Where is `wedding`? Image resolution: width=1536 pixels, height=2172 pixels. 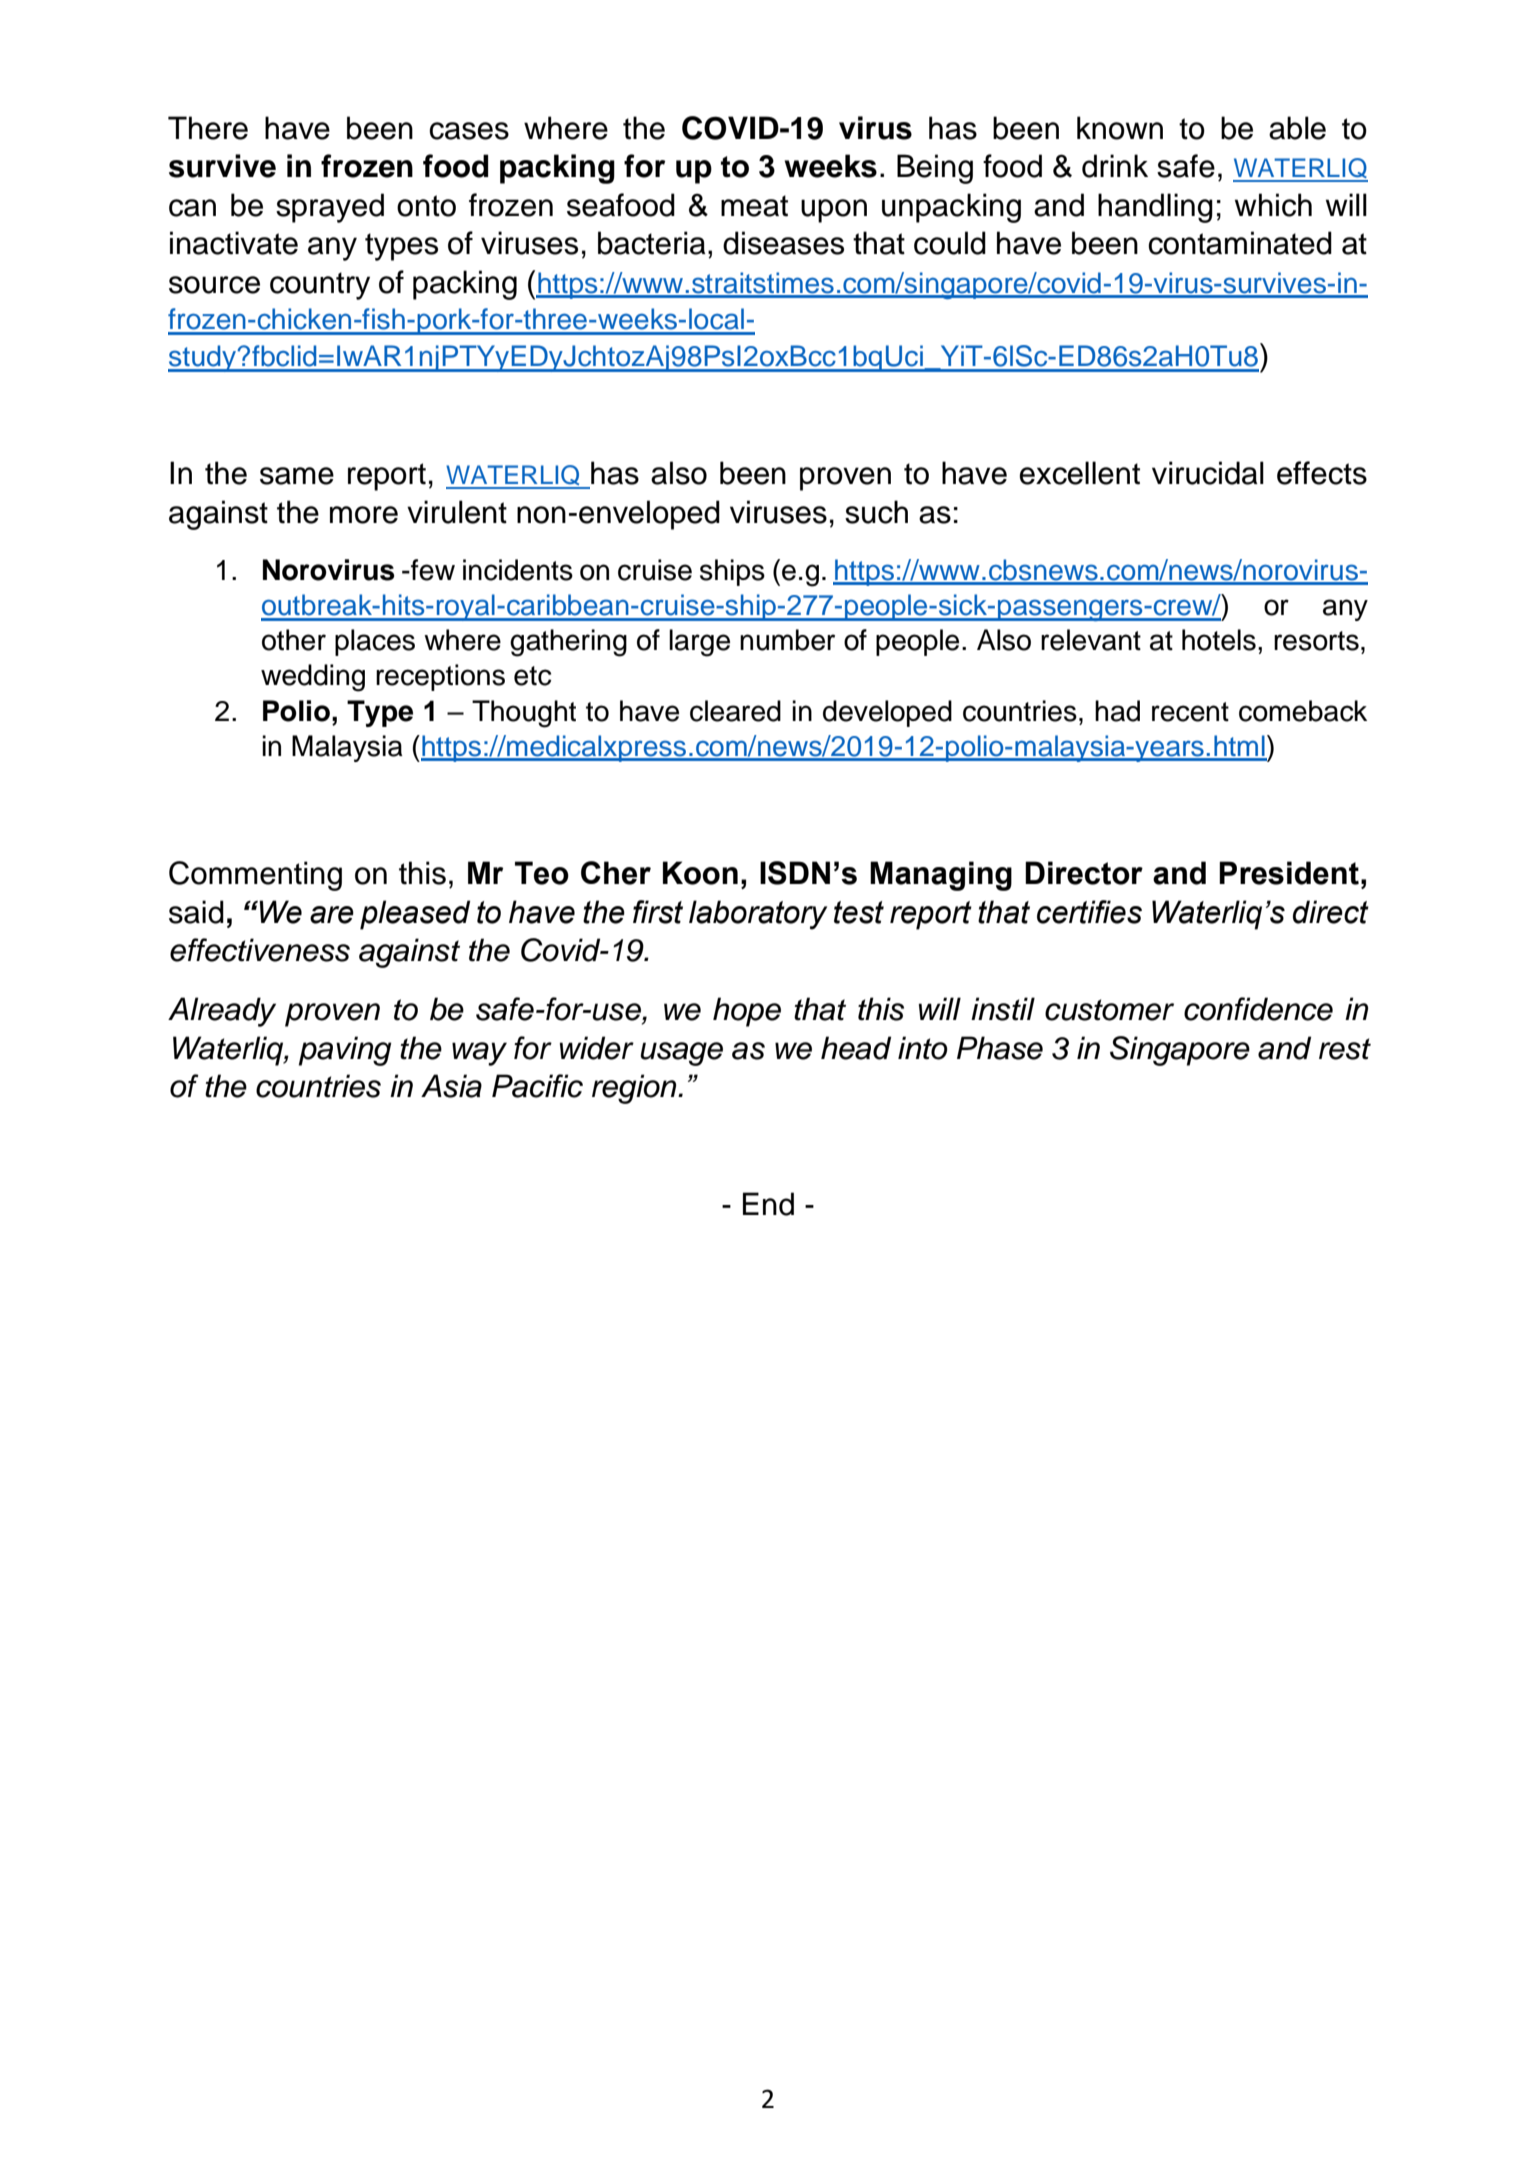
wedding is located at coordinates (313, 678).
